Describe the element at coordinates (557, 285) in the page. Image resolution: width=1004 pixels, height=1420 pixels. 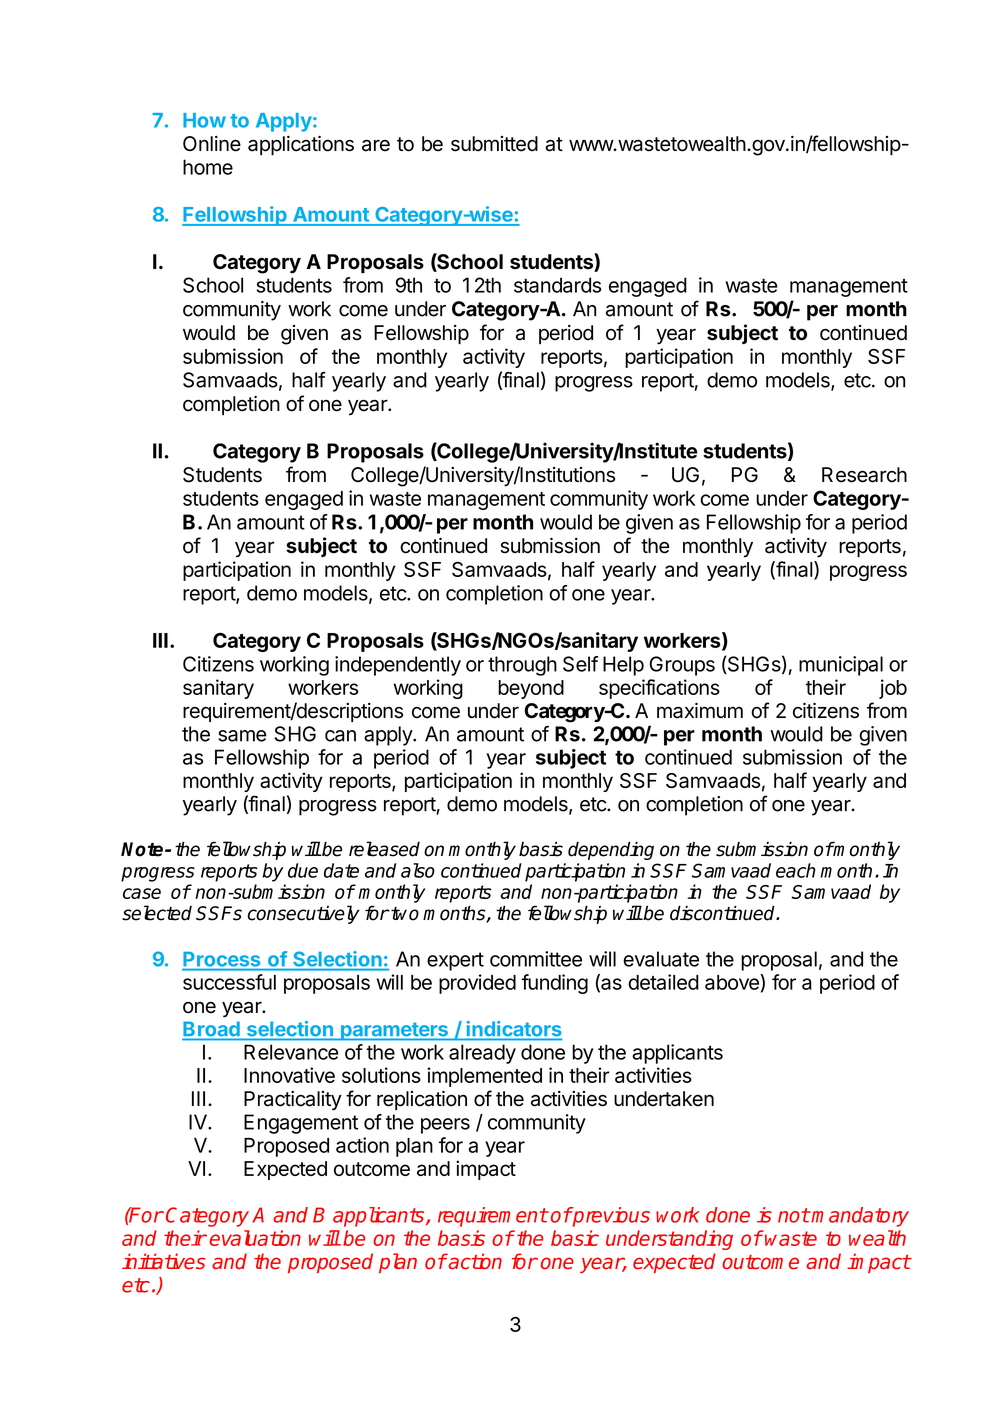
I see `standards` at that location.
